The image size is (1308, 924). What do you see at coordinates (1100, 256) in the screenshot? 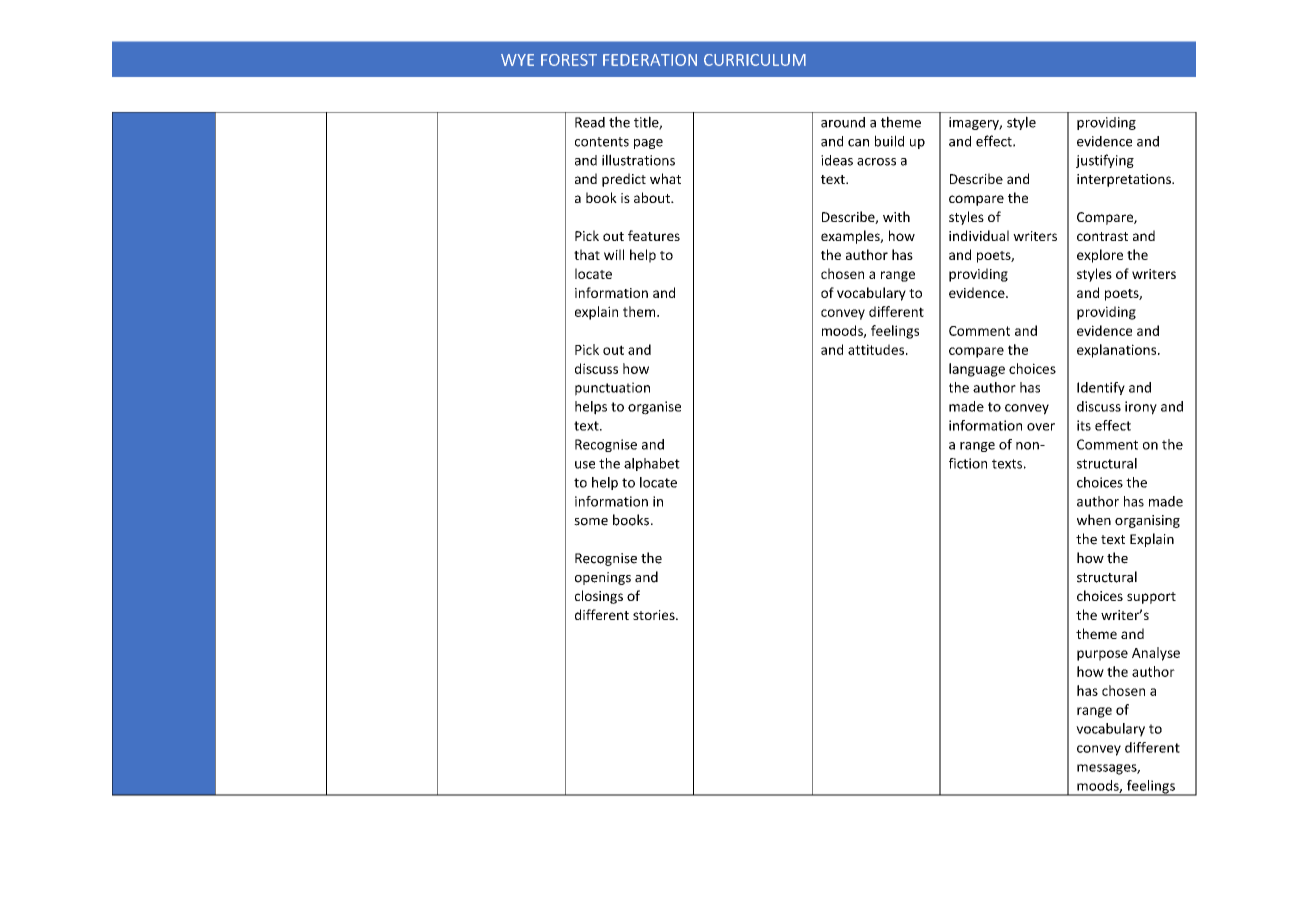
I see `explore` at bounding box center [1100, 256].
